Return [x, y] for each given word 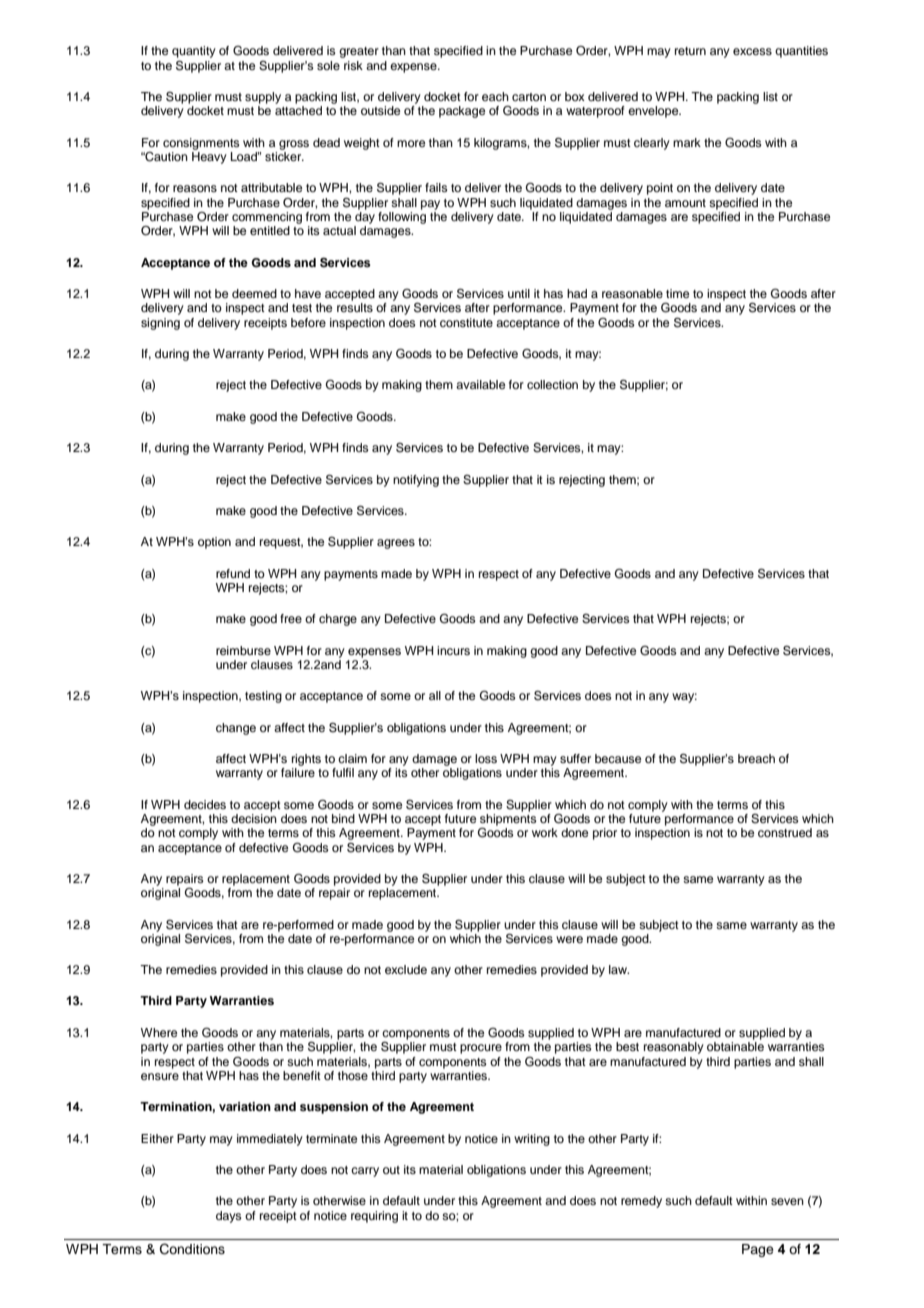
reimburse [243, 650]
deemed [254, 293]
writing [532, 1140]
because [618, 758]
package [462, 112]
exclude [406, 969]
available [480, 384]
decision [254, 818]
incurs [453, 650]
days [229, 1217]
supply [263, 98]
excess [752, 51]
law [619, 969]
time [677, 293]
